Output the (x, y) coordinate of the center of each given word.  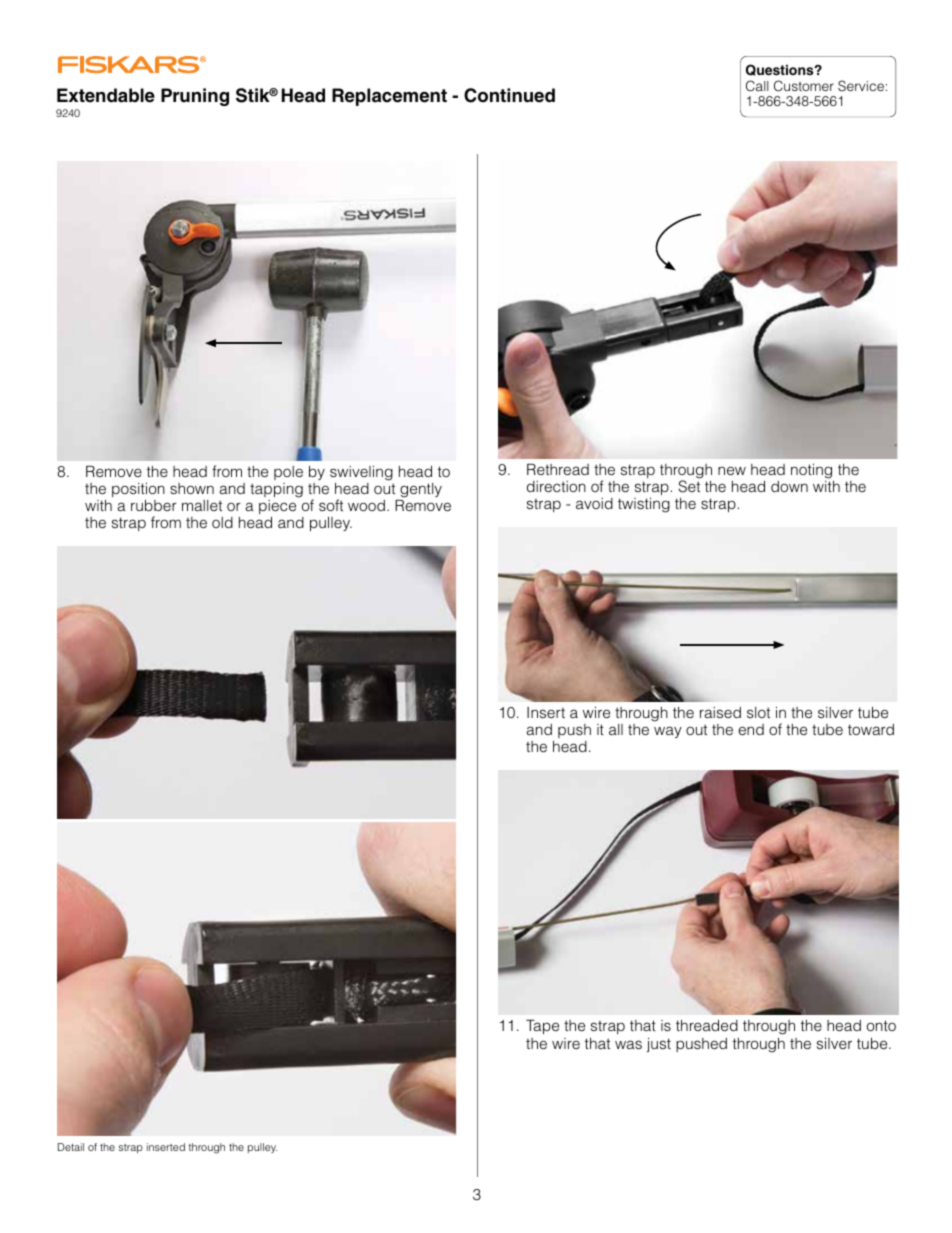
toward (871, 729)
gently (420, 491)
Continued (509, 95)
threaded (707, 1025)
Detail (71, 1147)
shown (192, 488)
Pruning (195, 97)
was (628, 1044)
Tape (542, 1026)
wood (366, 505)
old (222, 522)
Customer (804, 86)
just (659, 1045)
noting (811, 471)
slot (758, 712)
